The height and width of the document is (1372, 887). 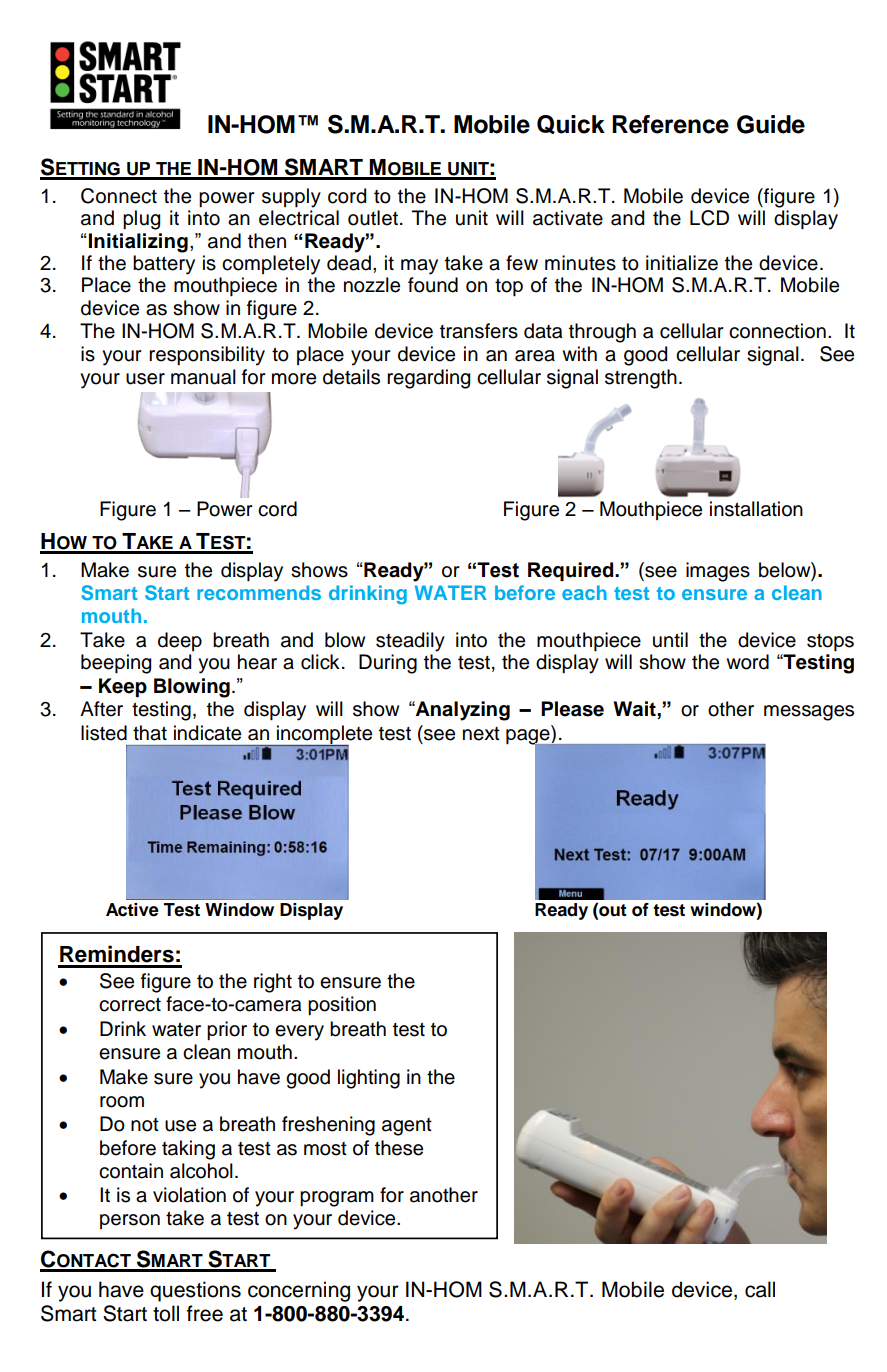 What do you see at coordinates (259, 592) in the document?
I see `recommends` at bounding box center [259, 592].
